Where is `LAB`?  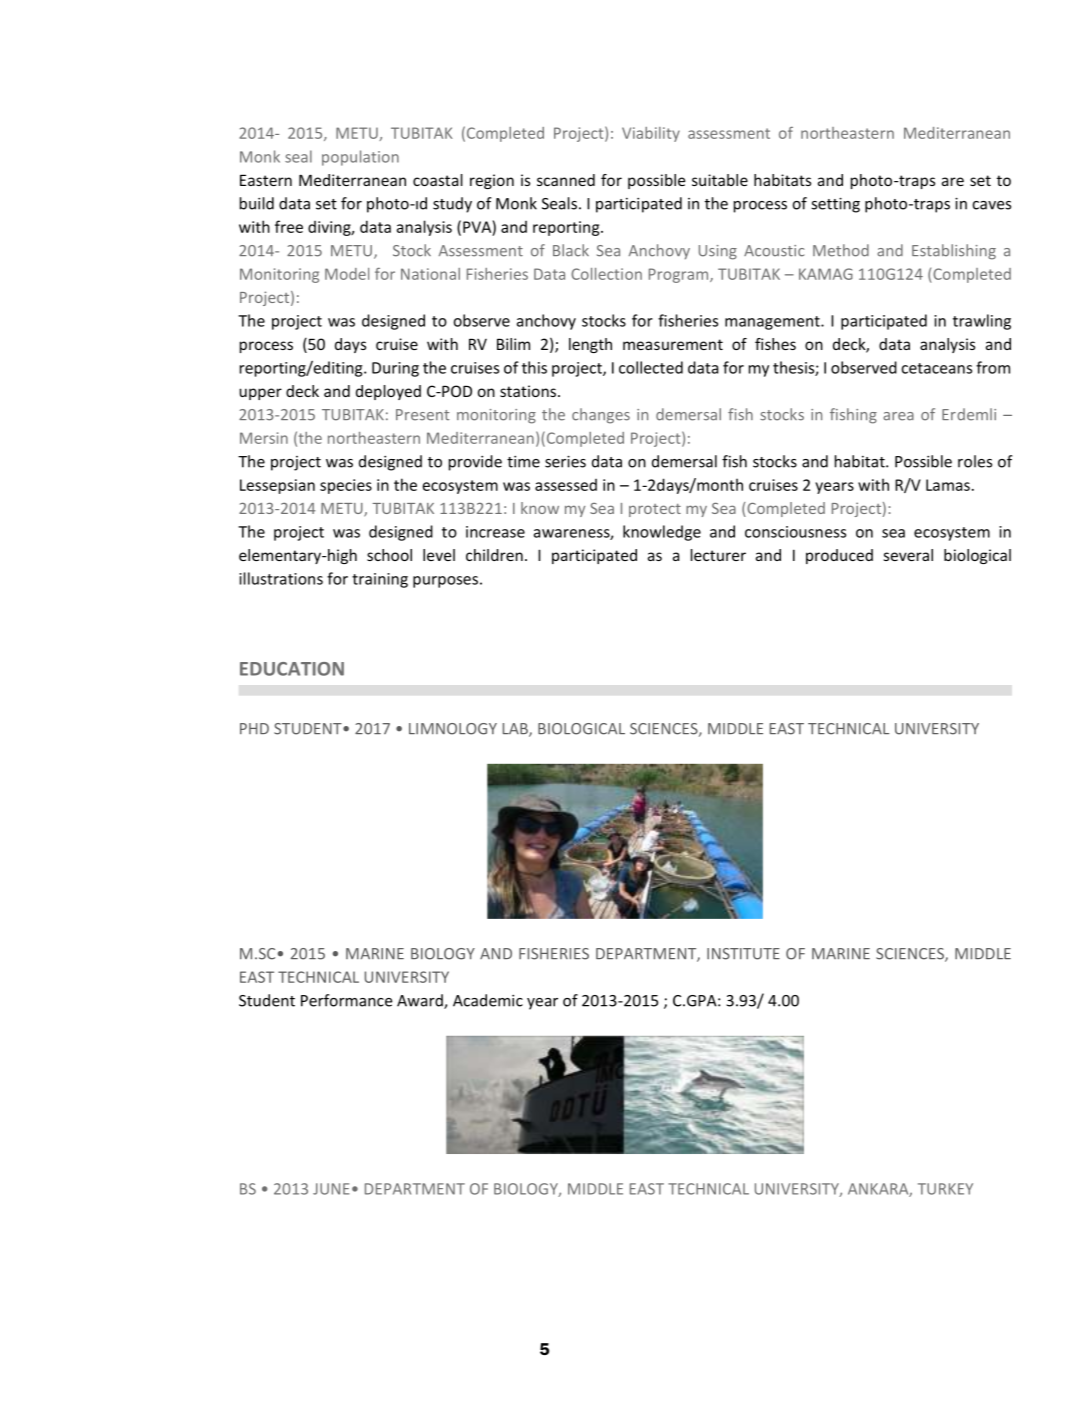
LAB is located at coordinates (516, 730).
